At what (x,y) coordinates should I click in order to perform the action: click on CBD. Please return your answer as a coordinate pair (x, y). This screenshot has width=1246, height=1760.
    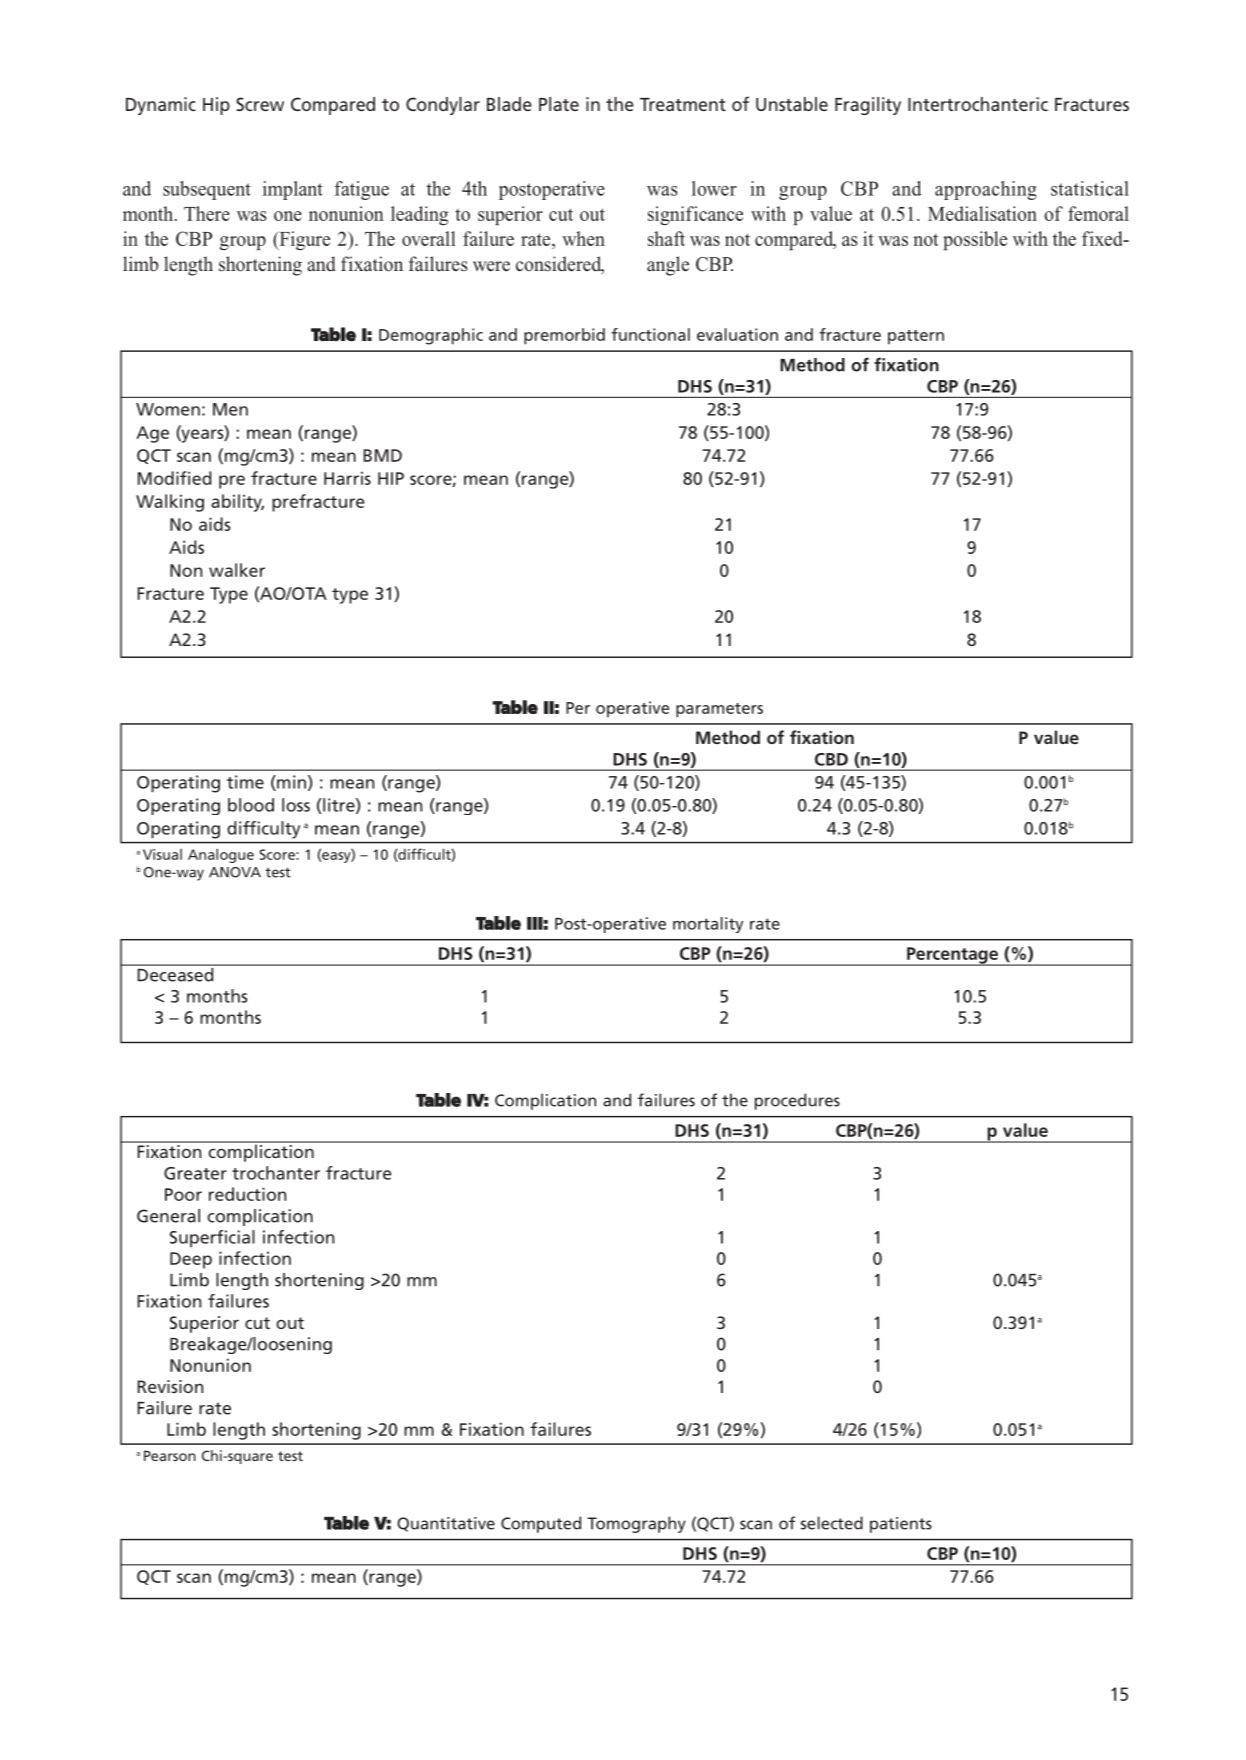
    Looking at the image, I should click on (831, 759).
